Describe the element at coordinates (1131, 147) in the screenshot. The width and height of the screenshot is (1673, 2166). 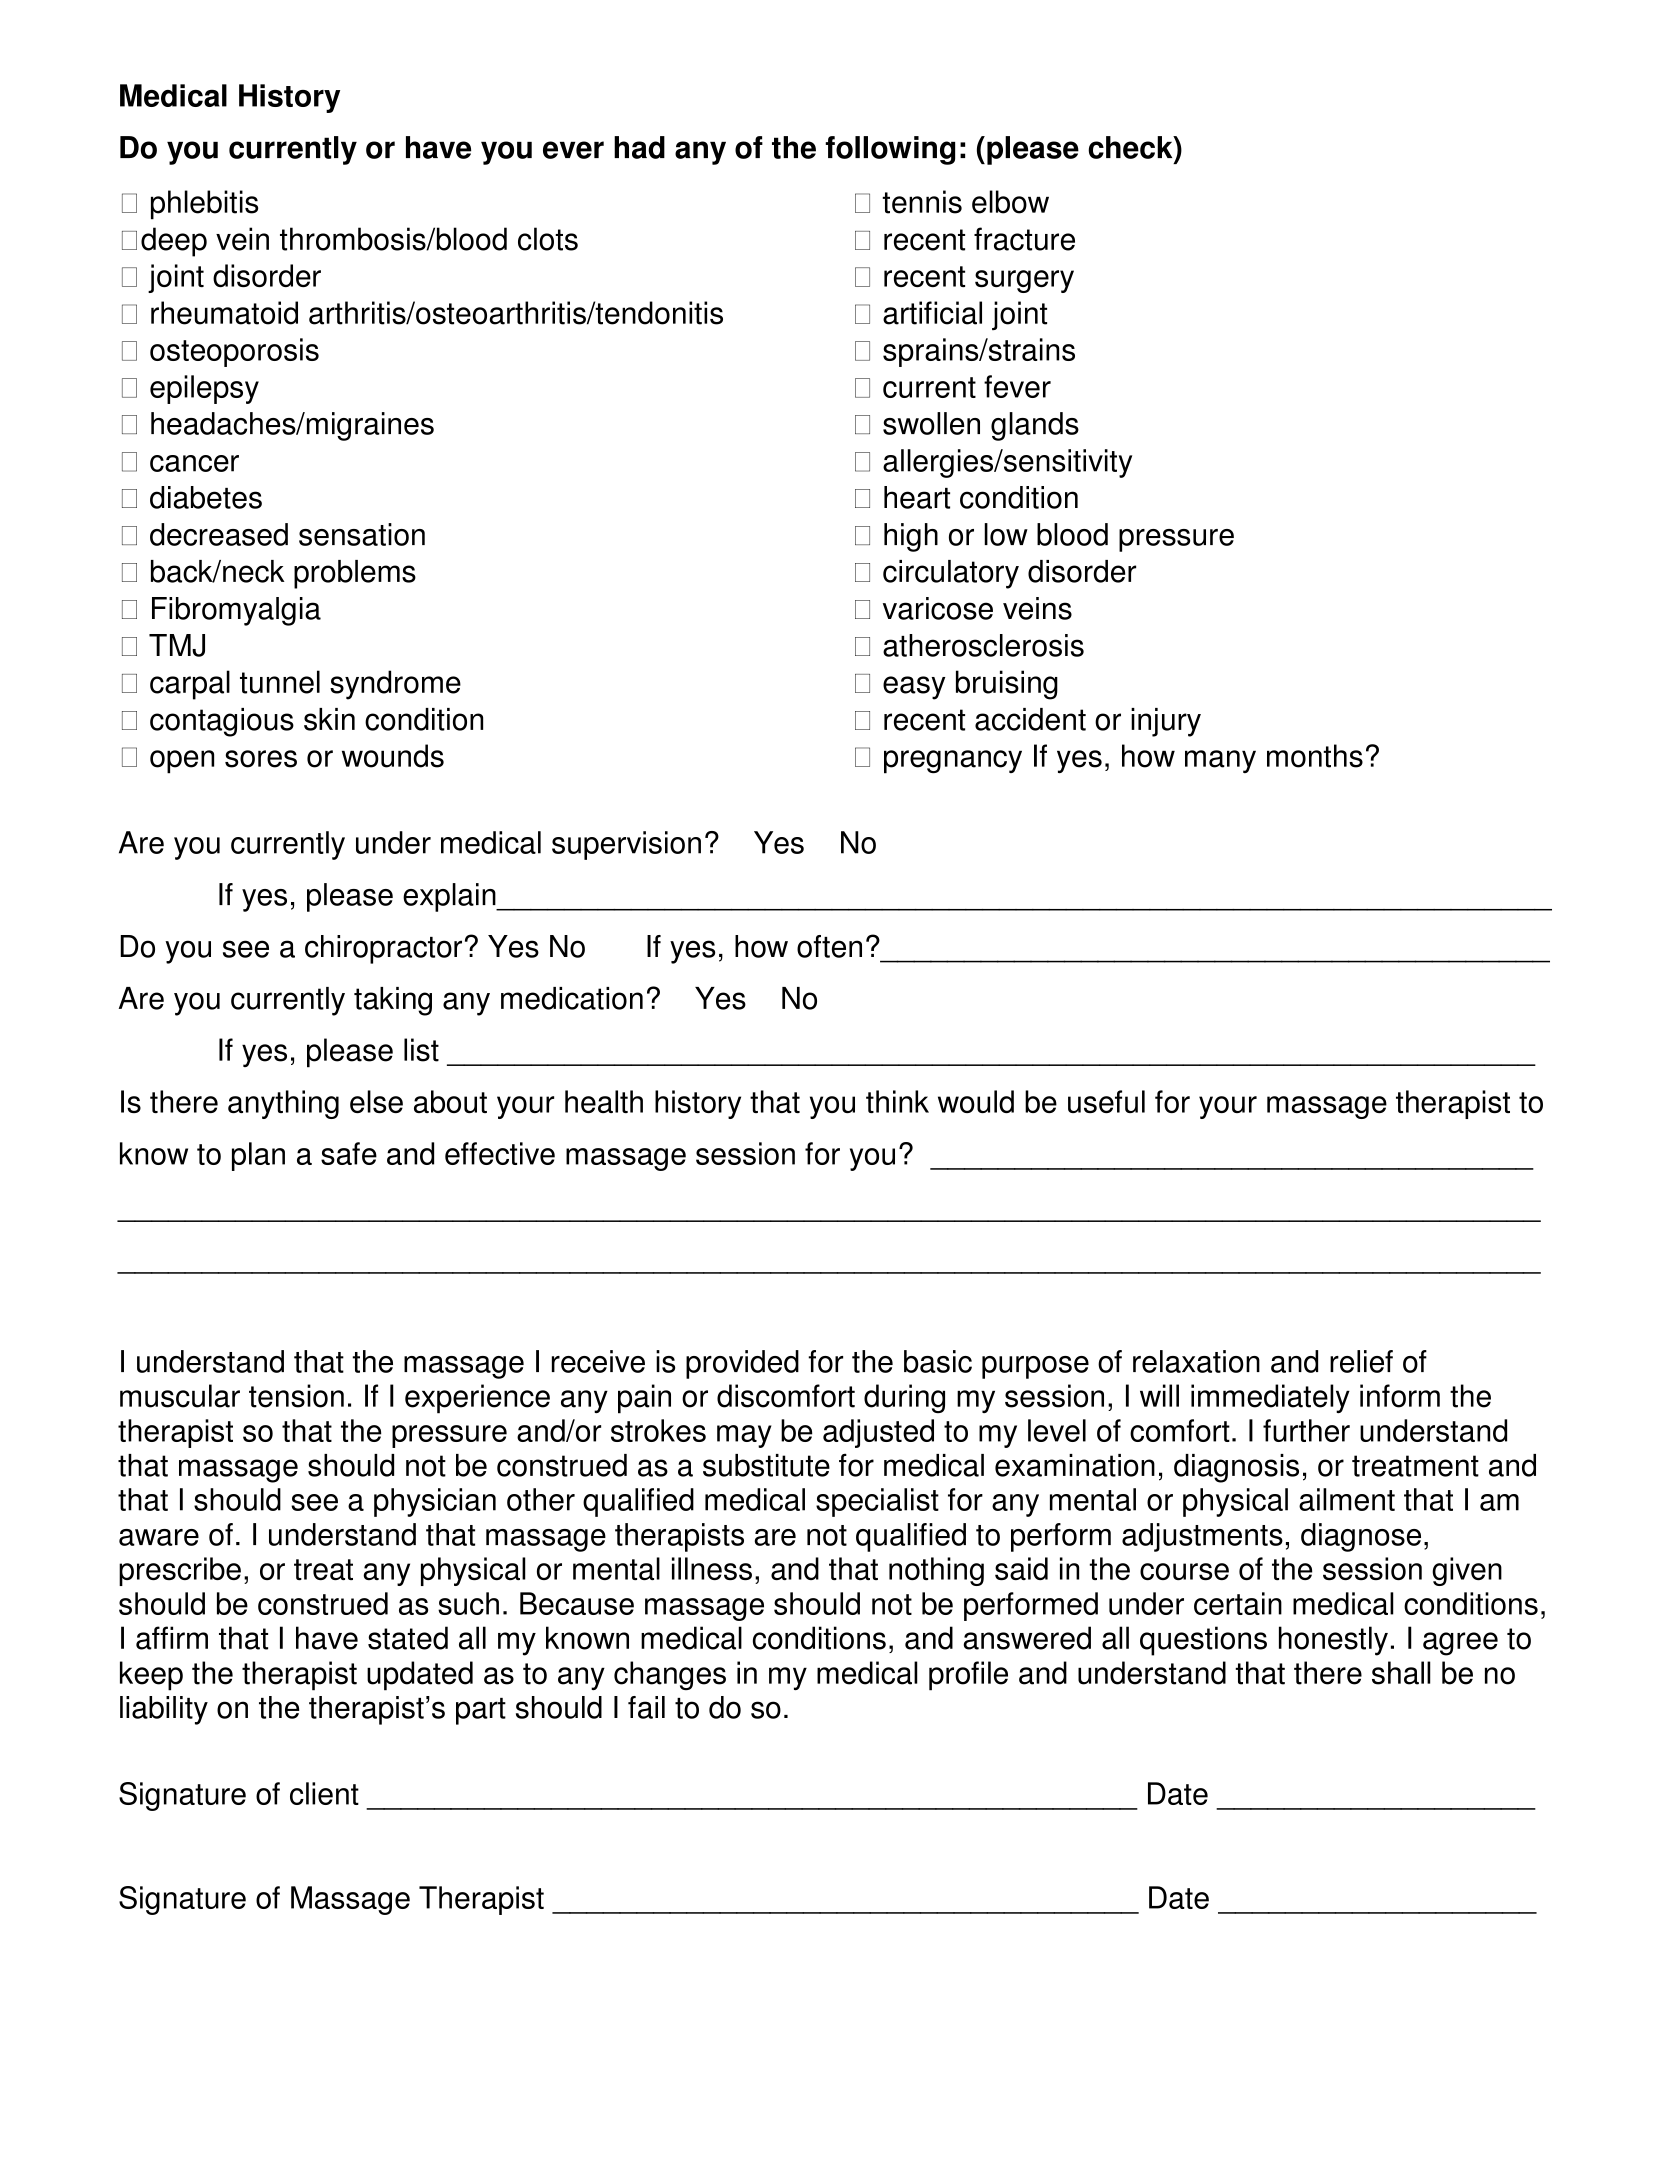
I see `check` at that location.
